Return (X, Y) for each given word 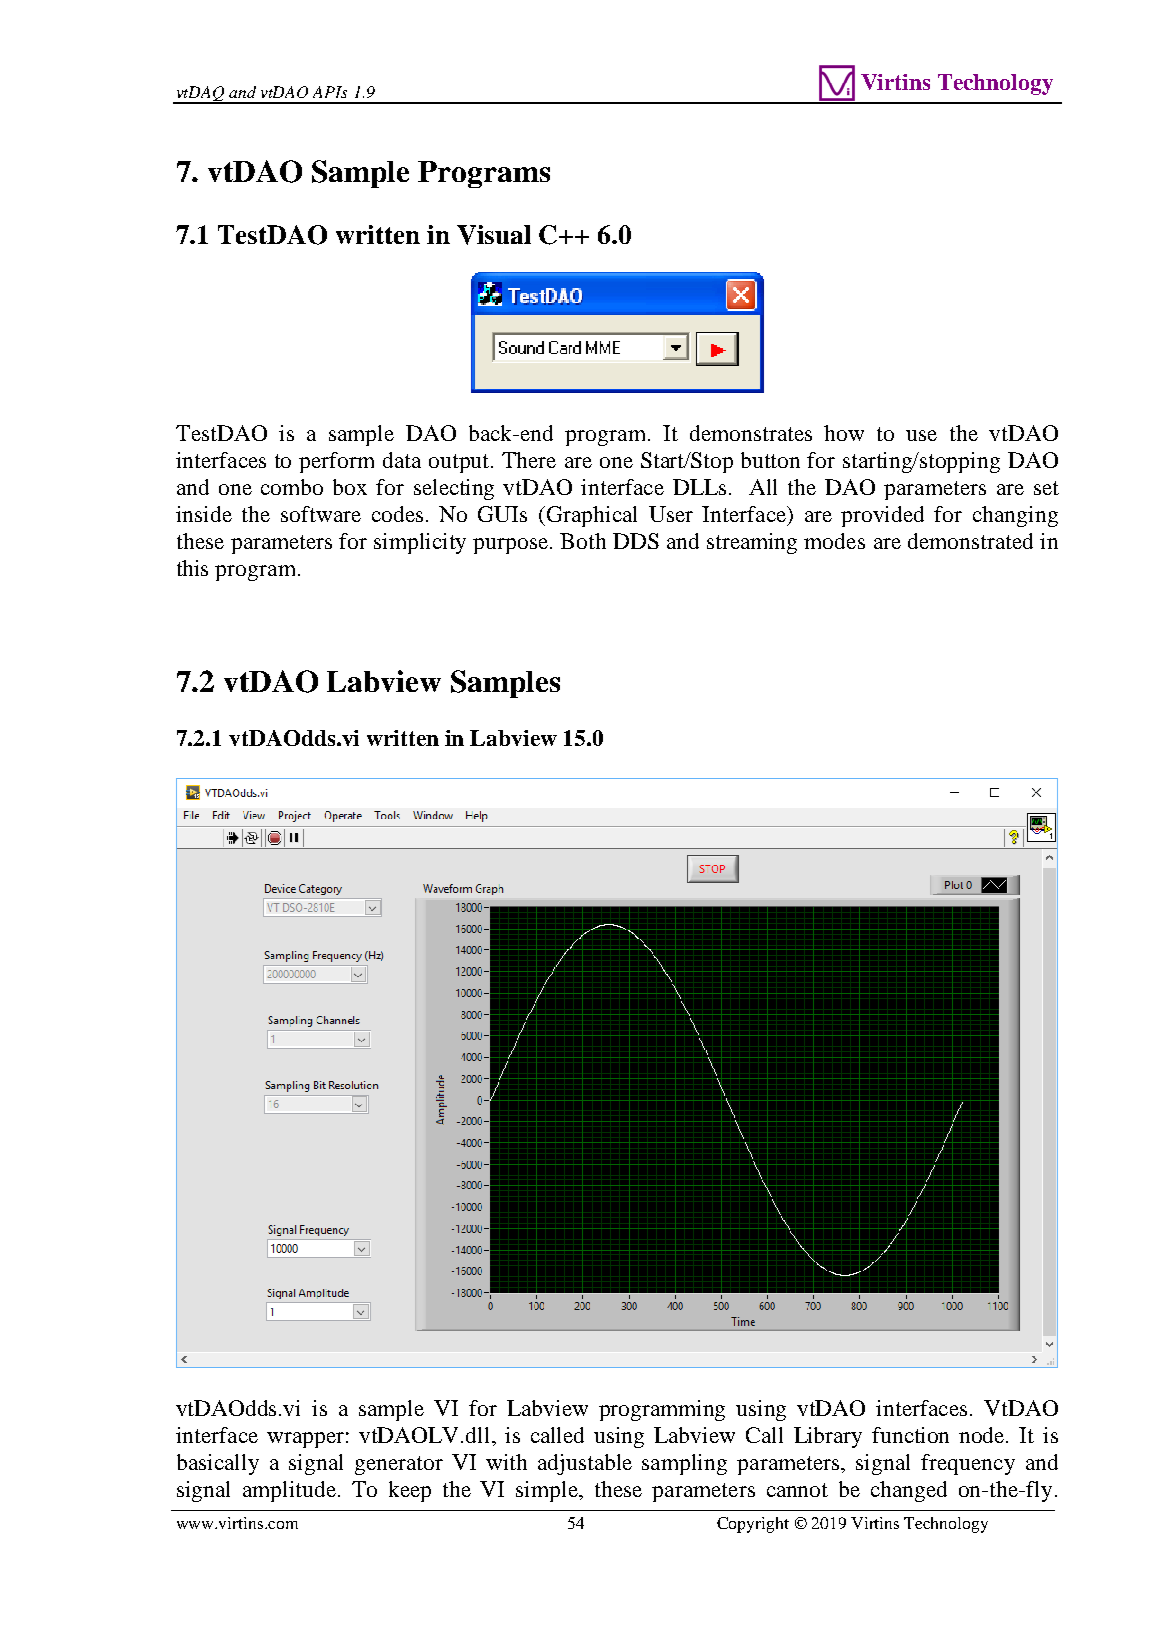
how (844, 433)
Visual (494, 235)
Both (583, 541)
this (192, 568)
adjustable (585, 1464)
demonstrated (970, 541)
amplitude (291, 1491)
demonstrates (751, 433)
